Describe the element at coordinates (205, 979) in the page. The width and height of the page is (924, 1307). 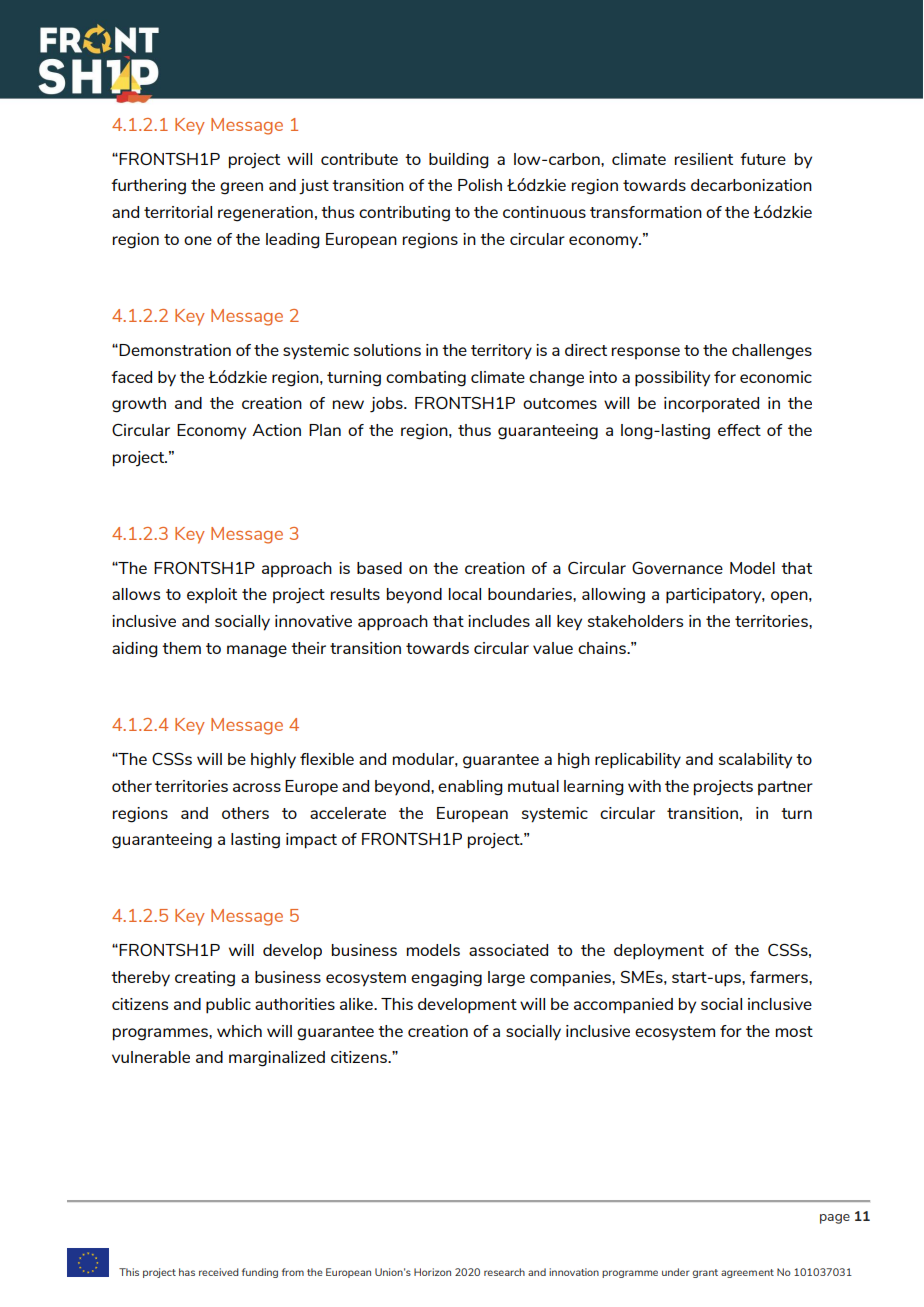
I see `creating` at that location.
